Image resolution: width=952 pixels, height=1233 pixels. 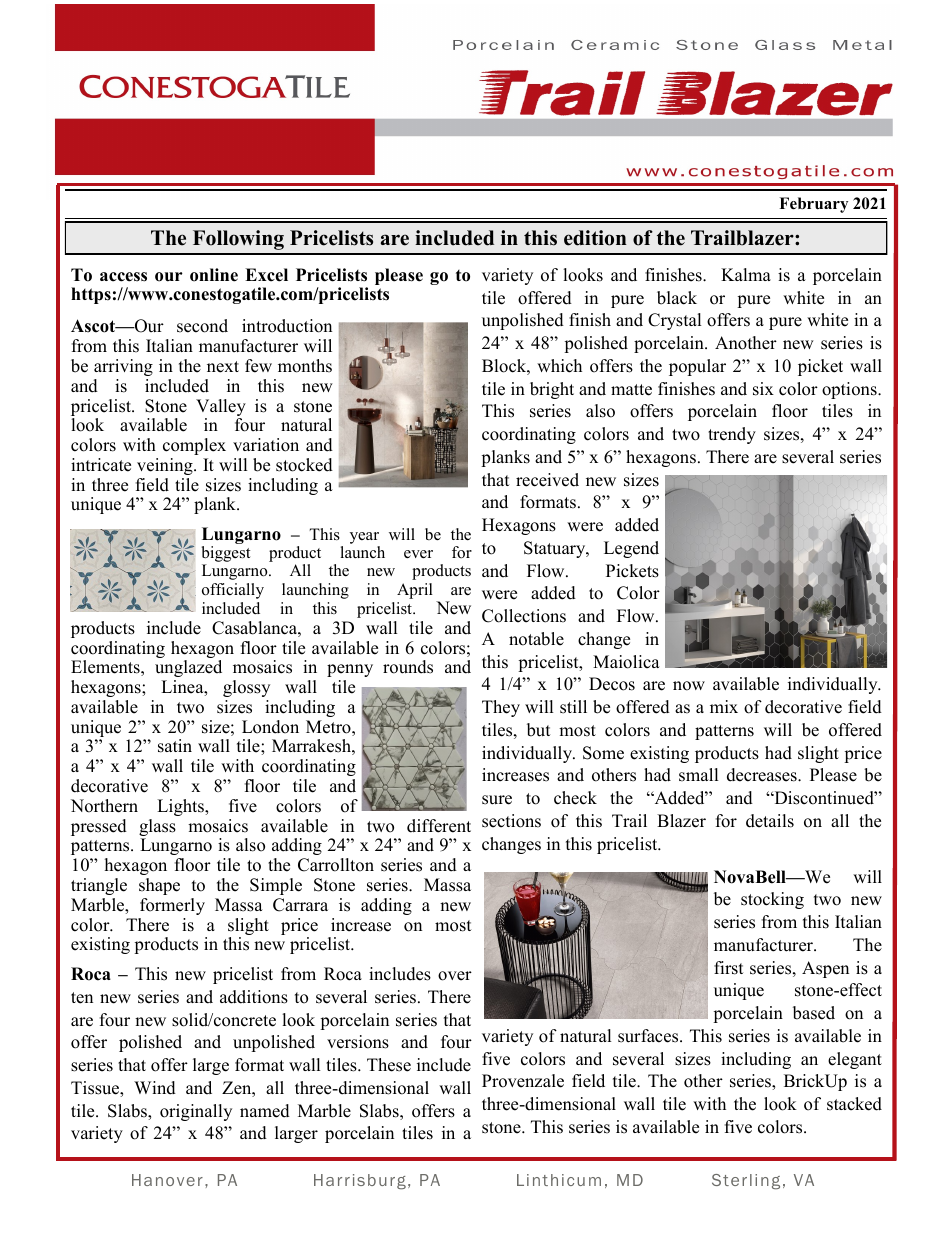 What do you see at coordinates (214, 275) in the document?
I see `online` at bounding box center [214, 275].
